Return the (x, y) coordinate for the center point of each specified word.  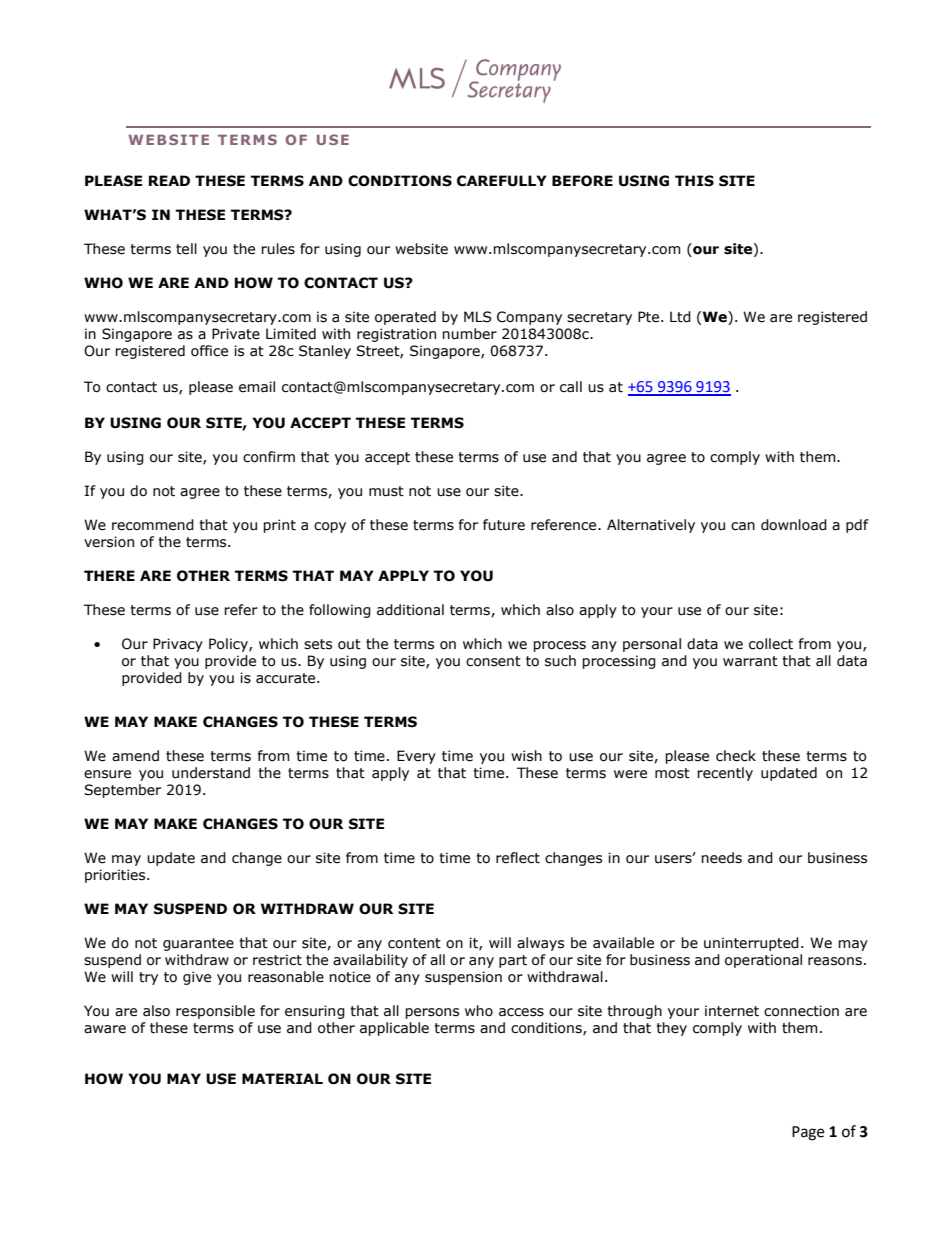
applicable (394, 1029)
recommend (153, 525)
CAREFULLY (502, 181)
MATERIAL (282, 1078)
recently (725, 774)
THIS (694, 181)
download (794, 525)
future (504, 525)
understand (211, 773)
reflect (518, 858)
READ (169, 180)
